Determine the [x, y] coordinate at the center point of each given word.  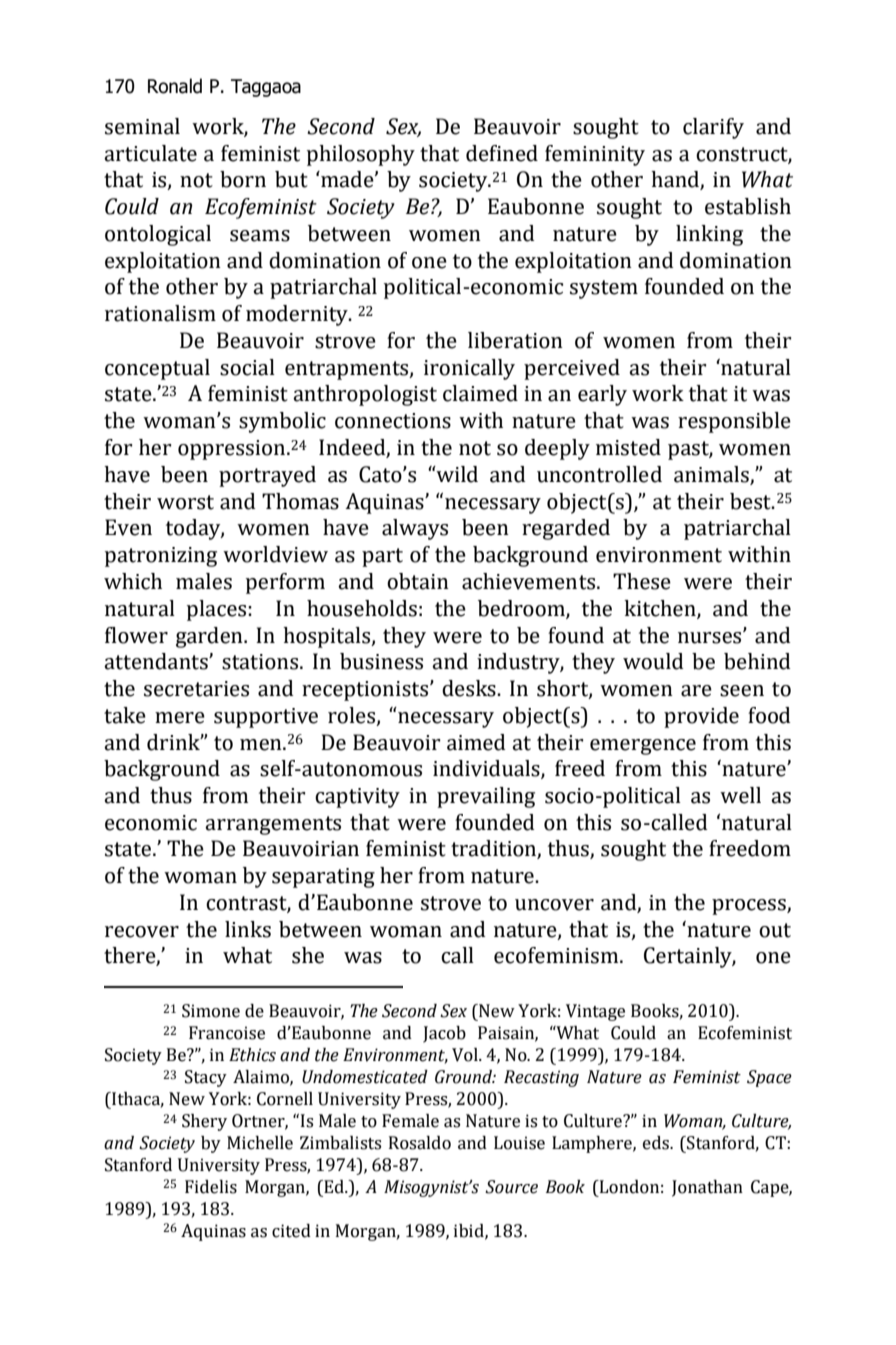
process [750, 907]
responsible [734, 422]
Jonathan [707, 1188]
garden [210, 637]
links [248, 929]
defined [502, 153]
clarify [713, 128]
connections [393, 421]
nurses [711, 637]
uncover [554, 905]
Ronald [175, 86]
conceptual [157, 369]
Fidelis [211, 1187]
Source [511, 1187]
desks [470, 688]
